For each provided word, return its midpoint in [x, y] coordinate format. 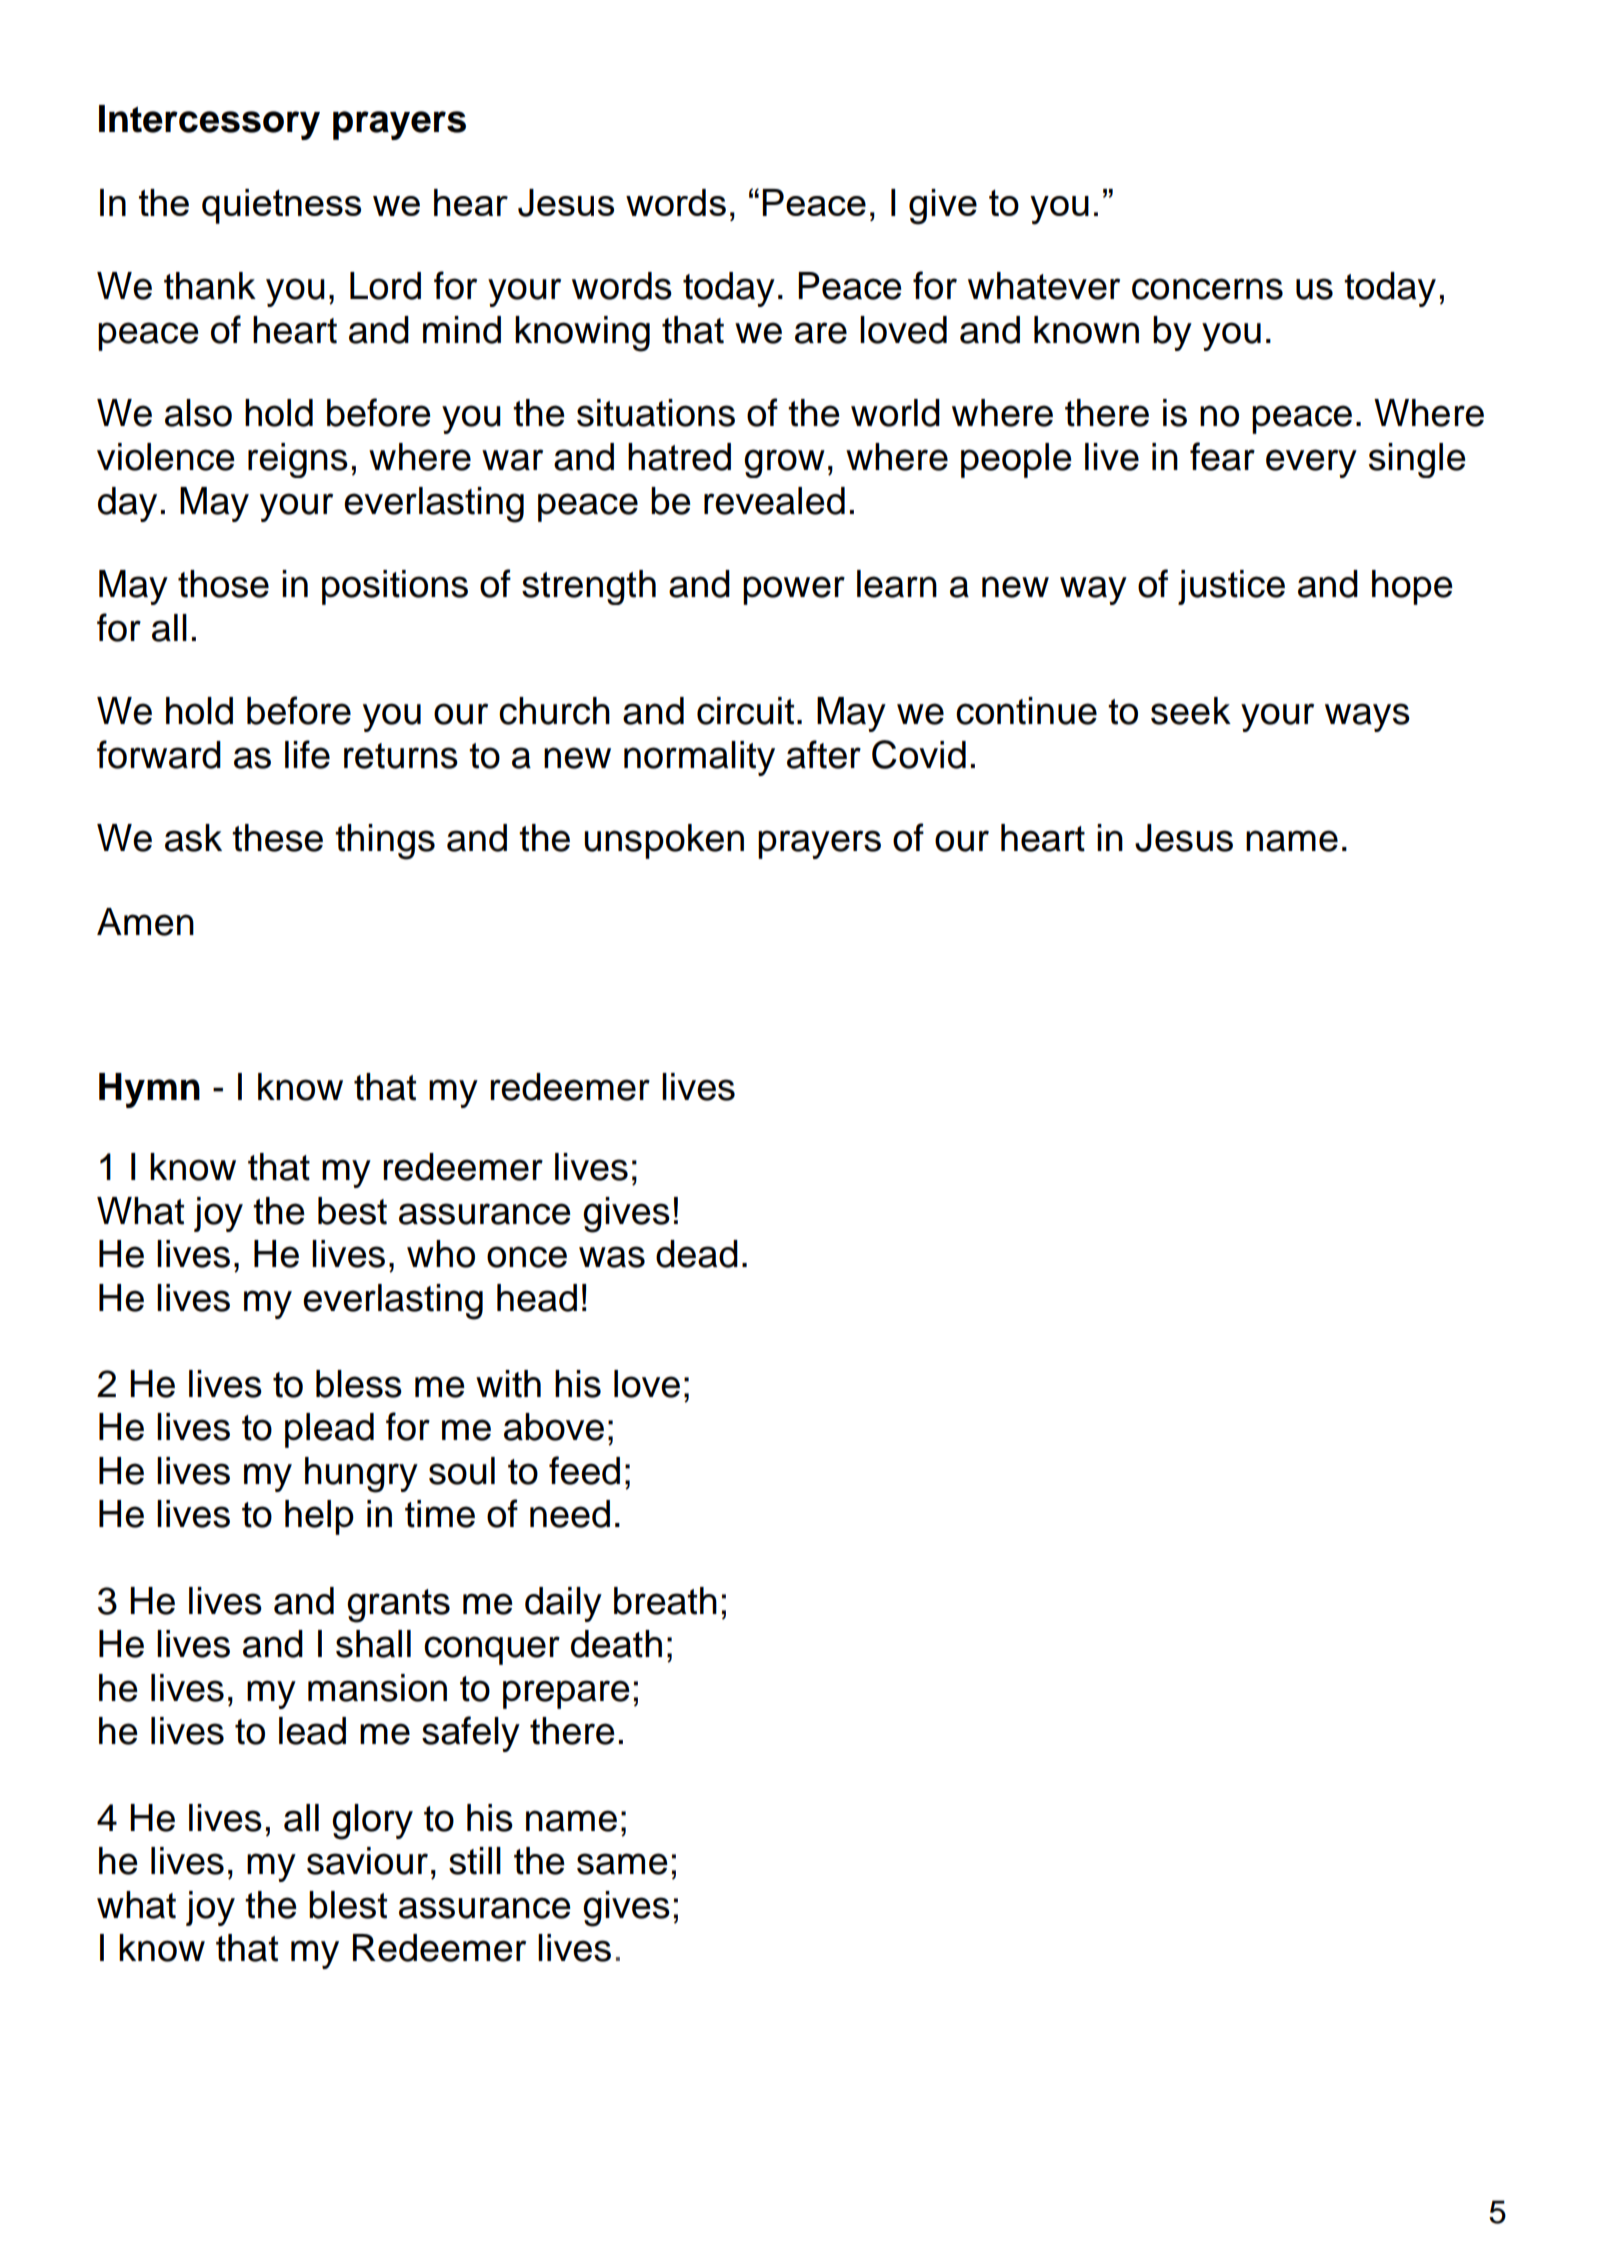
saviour [367, 1861]
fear [1222, 456]
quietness [281, 206]
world [895, 413]
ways [1367, 717]
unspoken [664, 841]
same [622, 1864]
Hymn [149, 1090]
